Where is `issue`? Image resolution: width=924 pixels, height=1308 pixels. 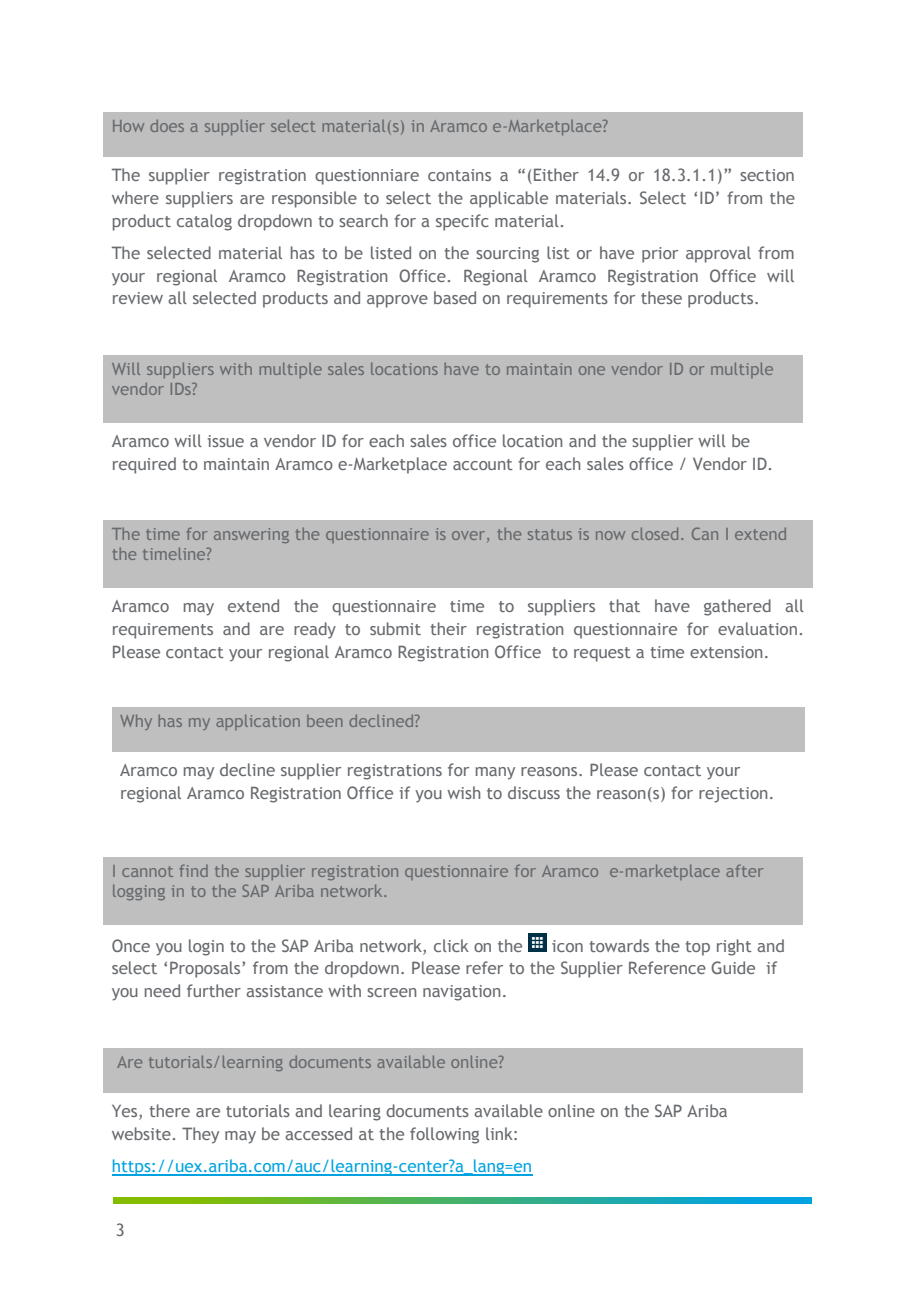
issue is located at coordinates (226, 441).
